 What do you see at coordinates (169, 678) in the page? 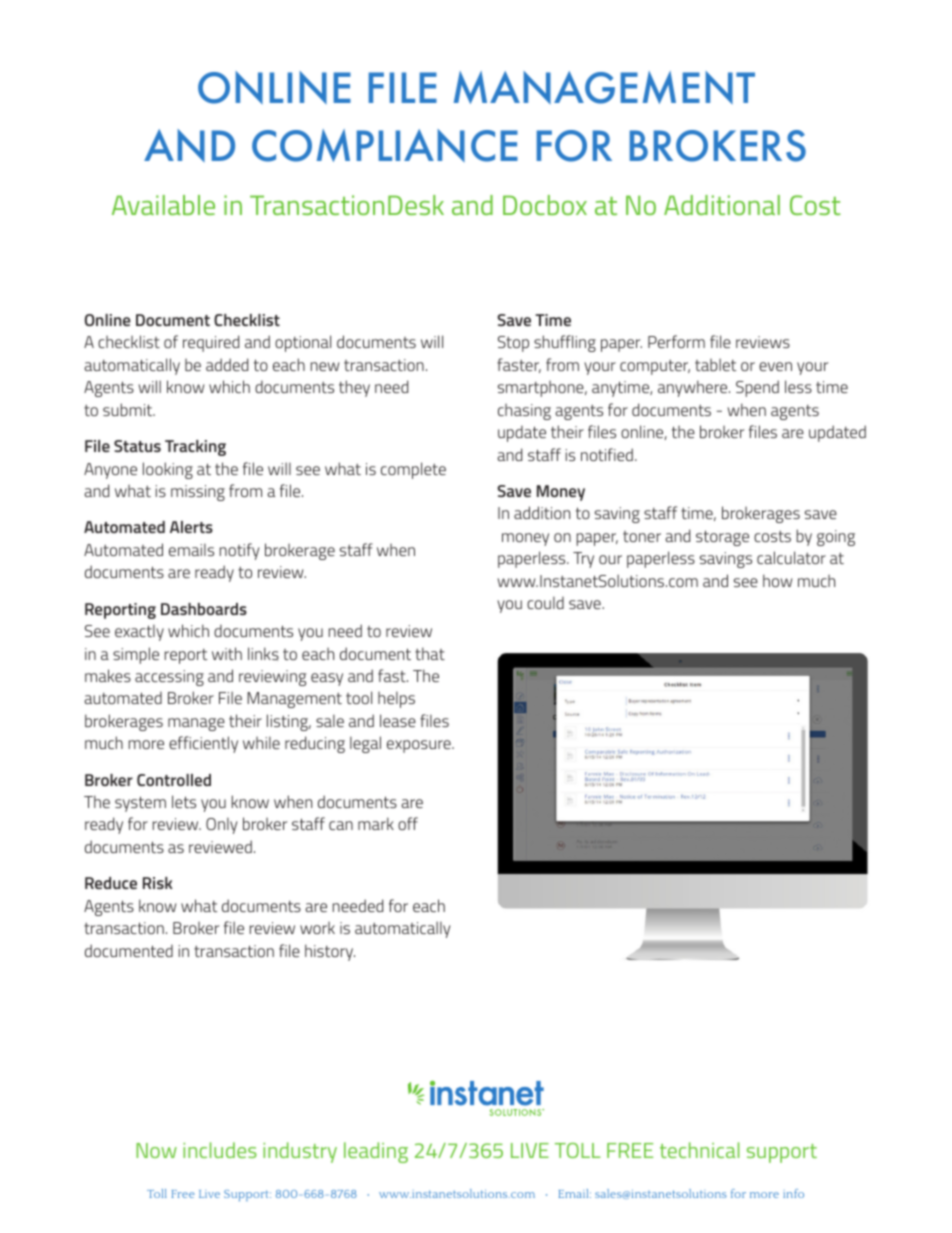
I see `accessing` at bounding box center [169, 678].
